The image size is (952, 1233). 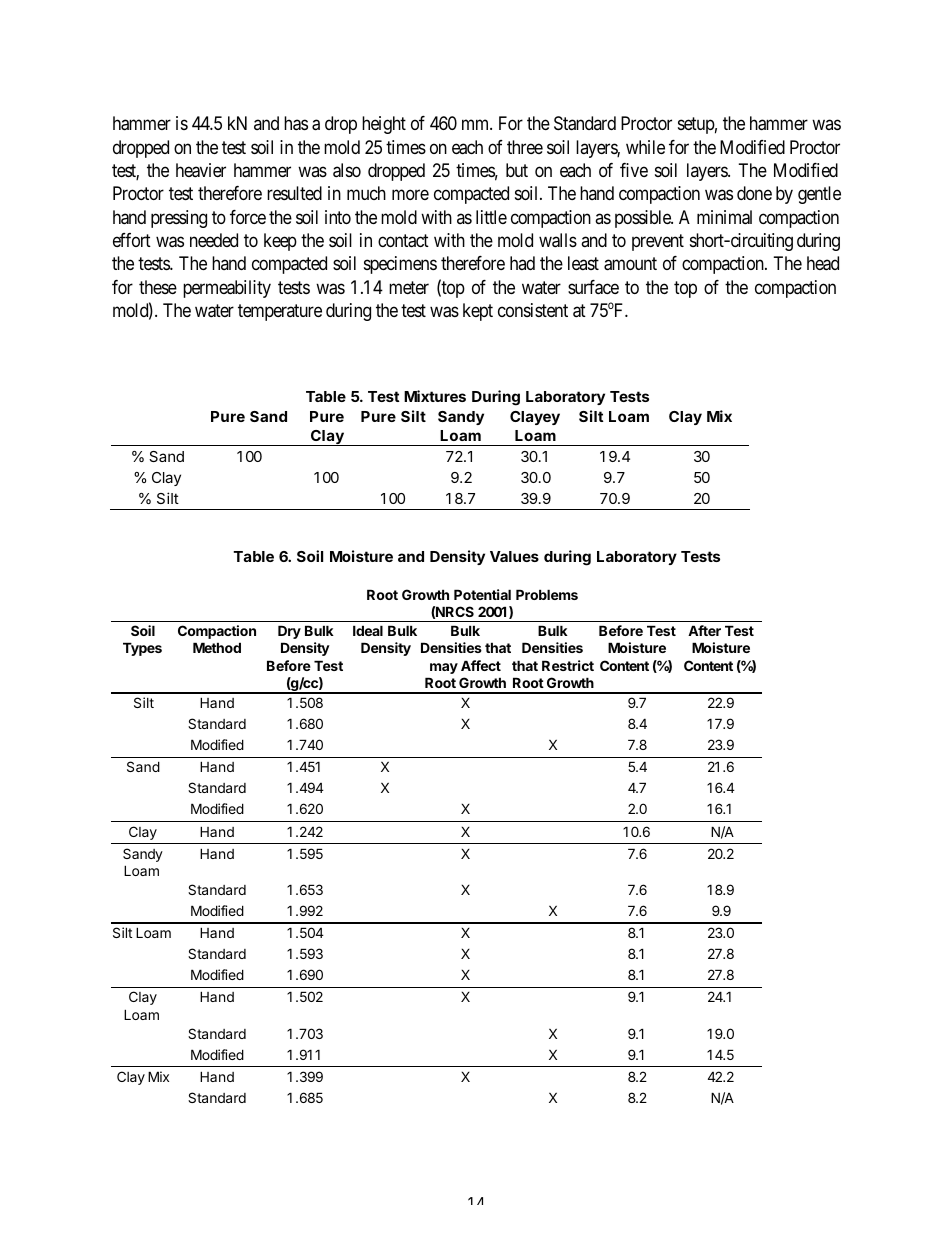 What do you see at coordinates (217, 647) in the page?
I see `Method` at bounding box center [217, 647].
